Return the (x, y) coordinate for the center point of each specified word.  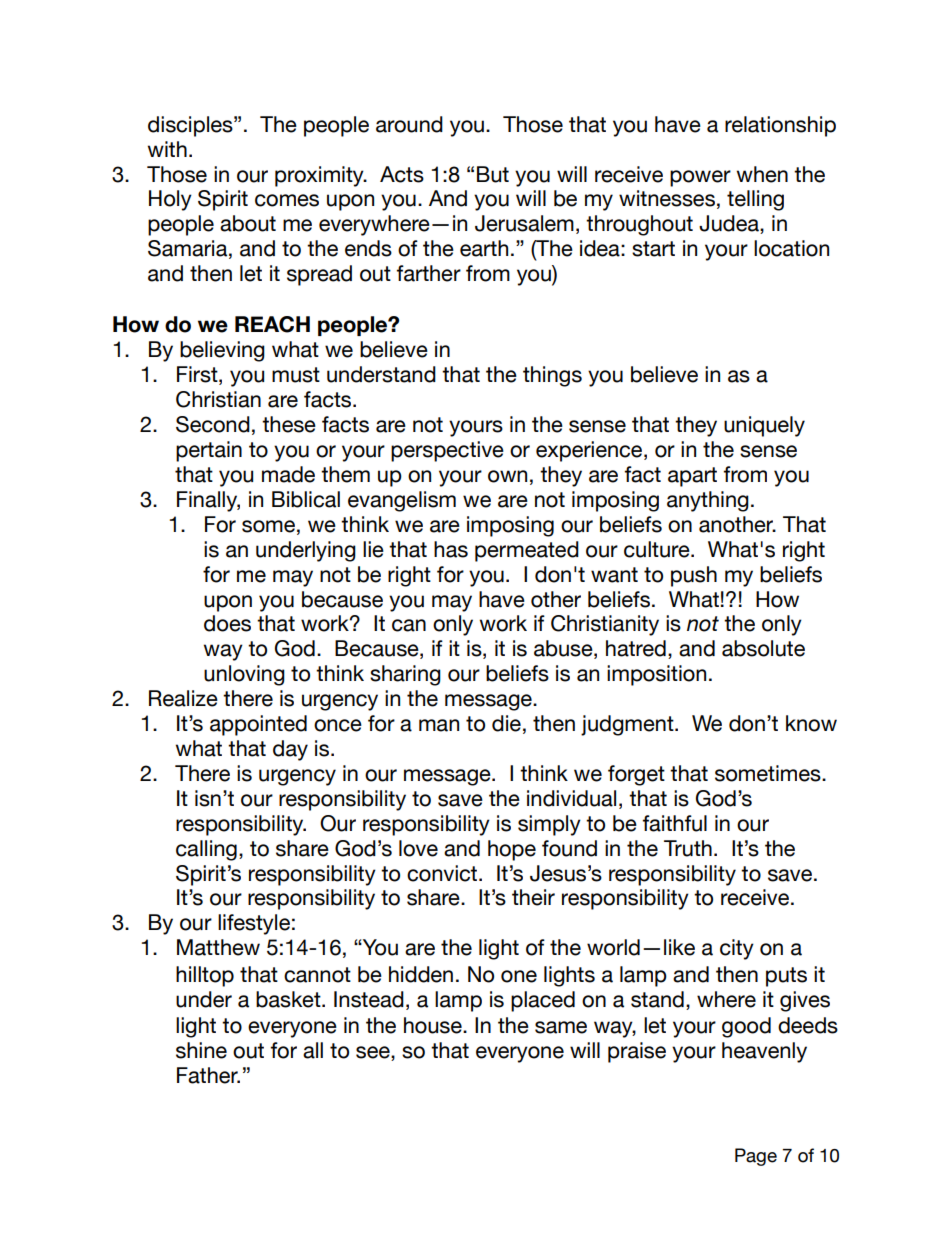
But (493, 174)
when (762, 174)
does (227, 623)
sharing (405, 675)
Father (208, 1075)
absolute (763, 648)
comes (287, 200)
